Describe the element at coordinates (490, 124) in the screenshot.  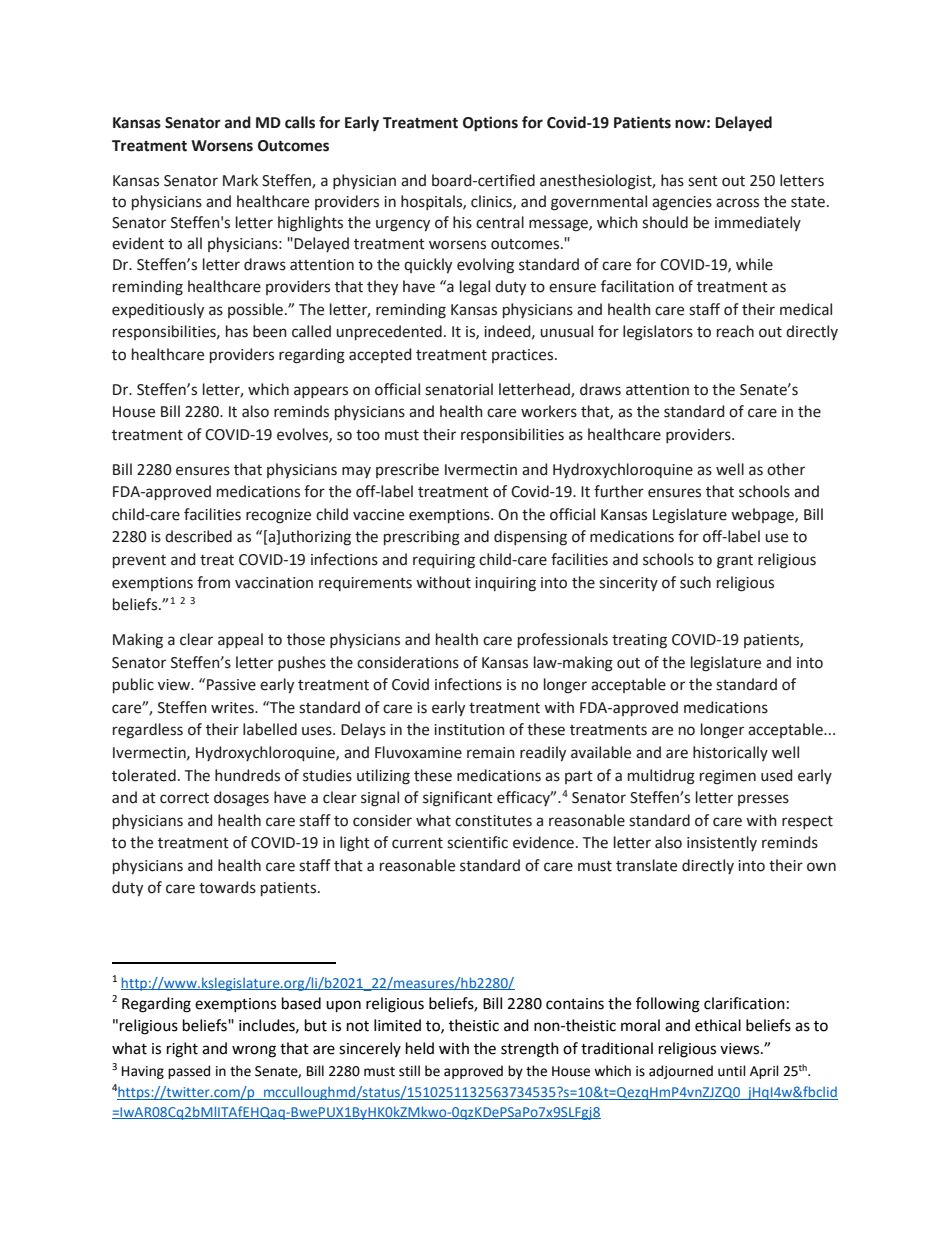
I see `Options` at that location.
